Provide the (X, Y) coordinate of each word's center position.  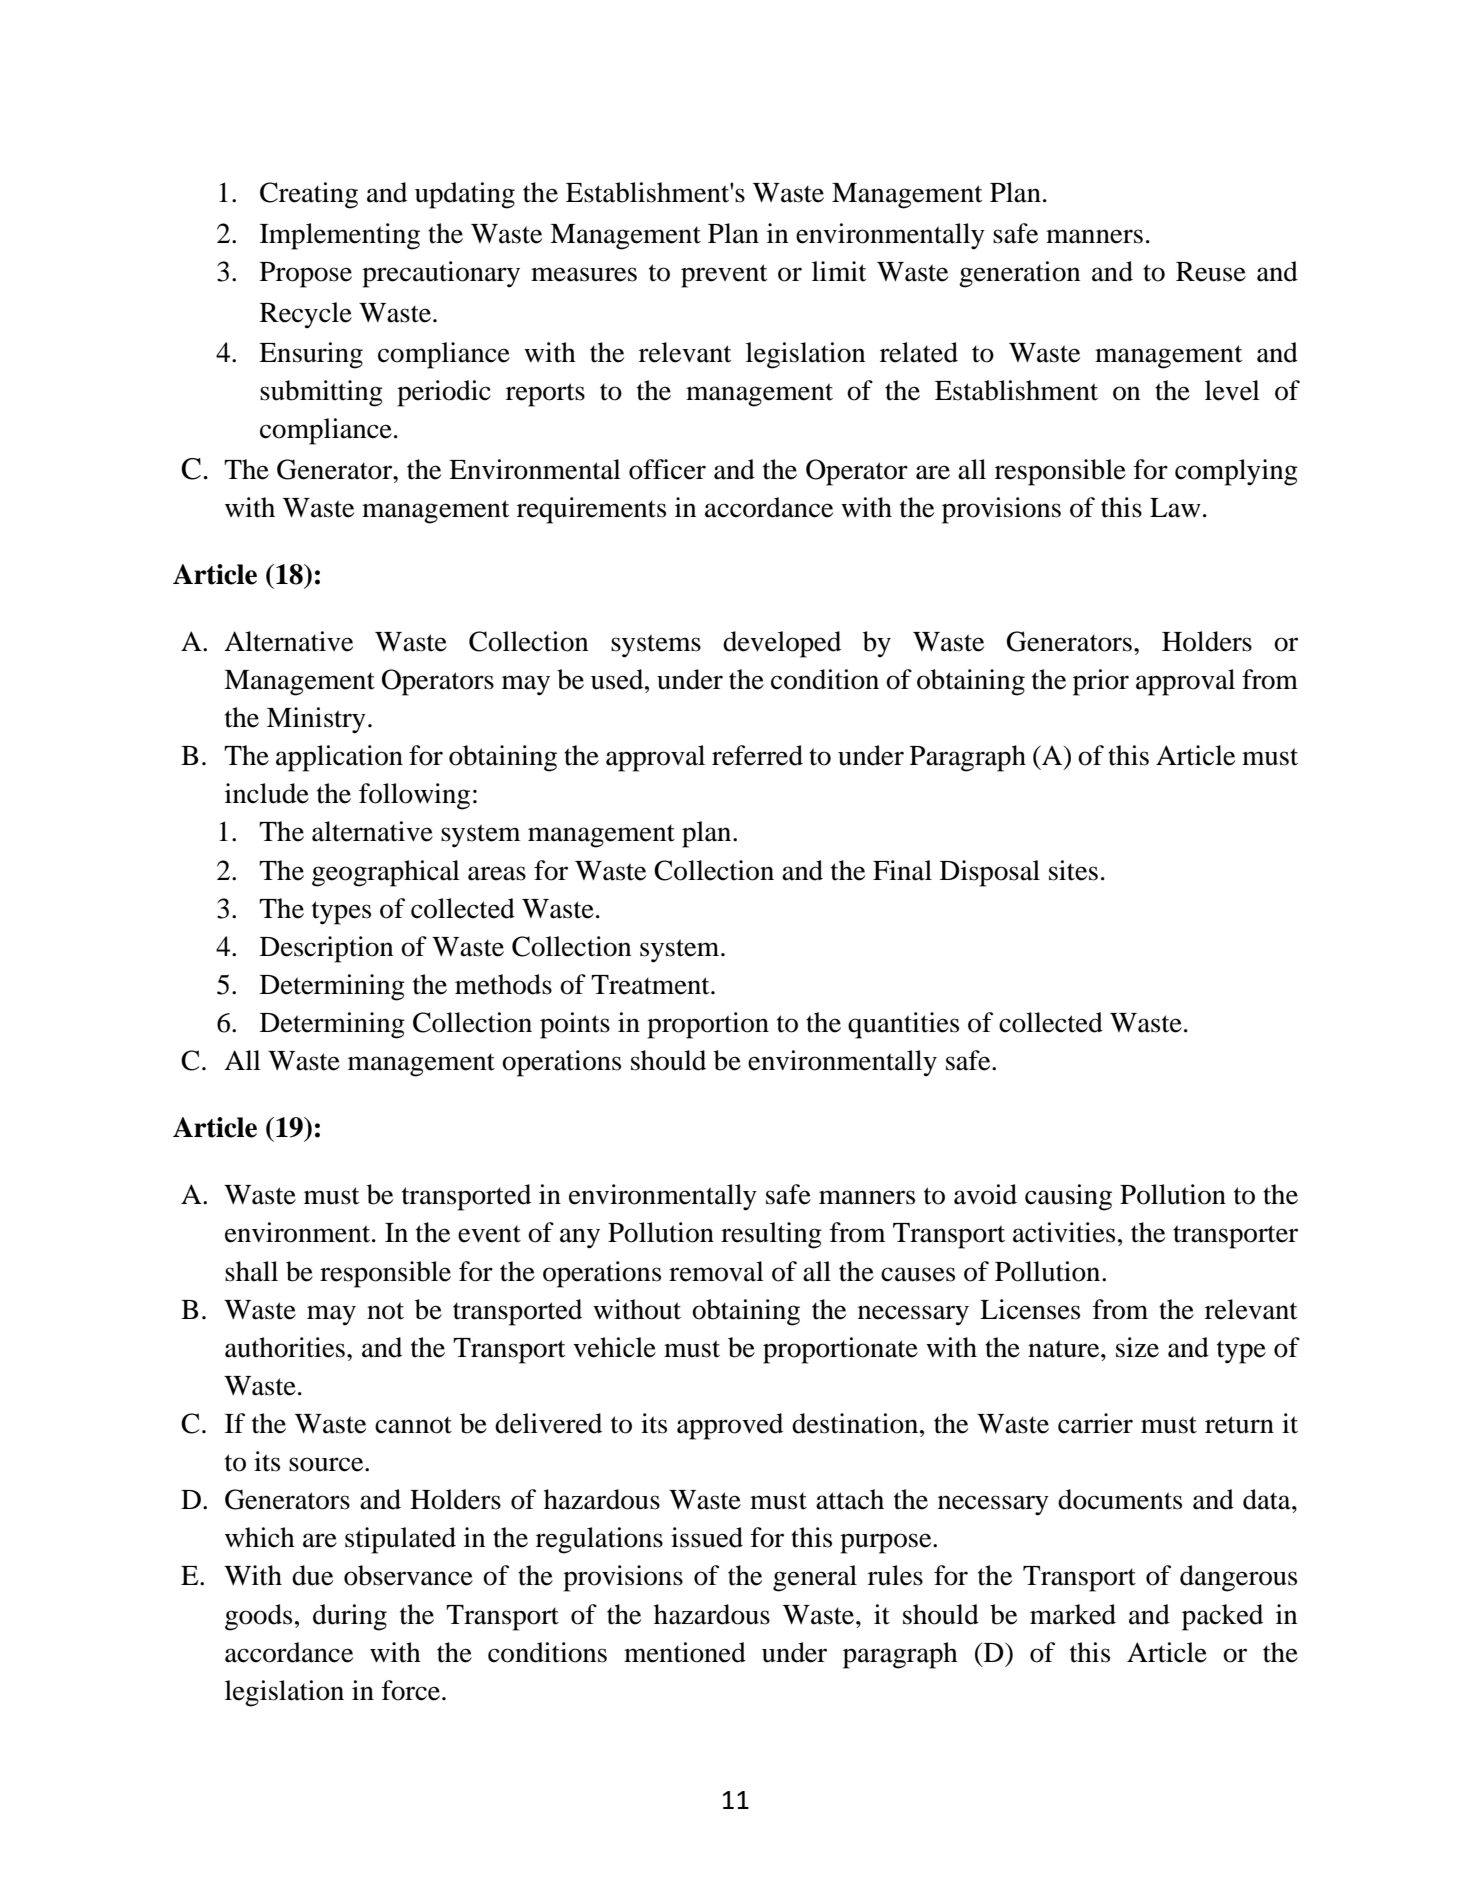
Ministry (316, 720)
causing (1068, 1197)
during (350, 1617)
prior (1101, 682)
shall (251, 1271)
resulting (771, 1235)
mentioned (685, 1652)
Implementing (340, 236)
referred (757, 755)
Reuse (1211, 272)
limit (839, 271)
